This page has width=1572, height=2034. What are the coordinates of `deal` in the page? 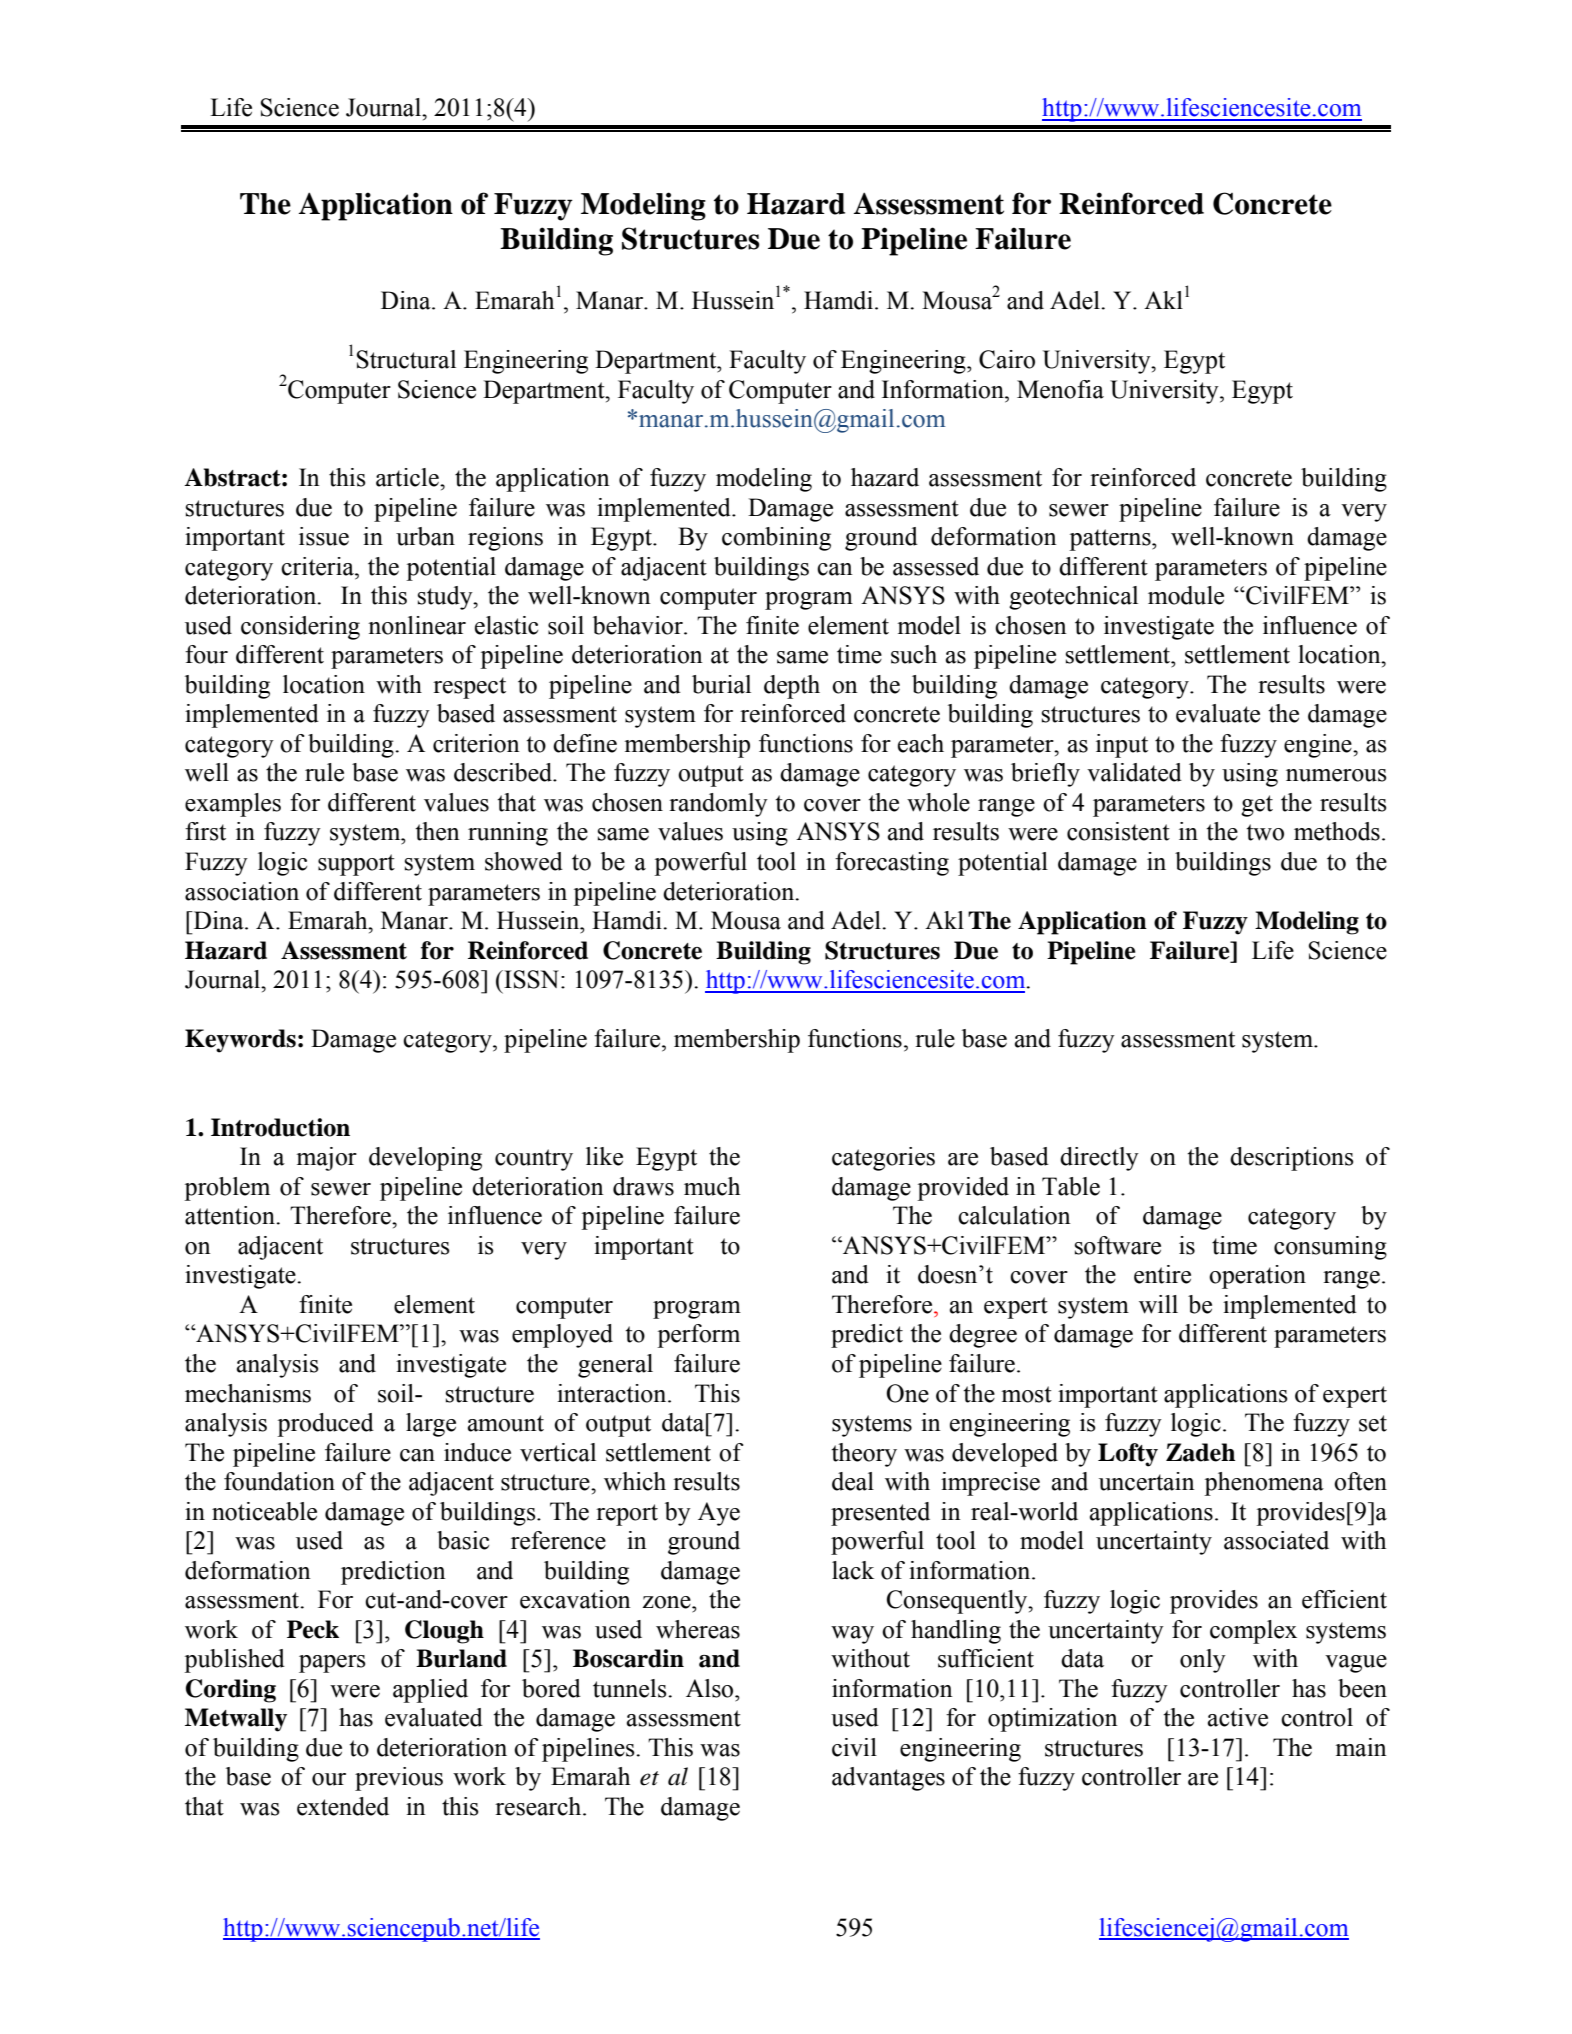 It's located at (853, 1481).
